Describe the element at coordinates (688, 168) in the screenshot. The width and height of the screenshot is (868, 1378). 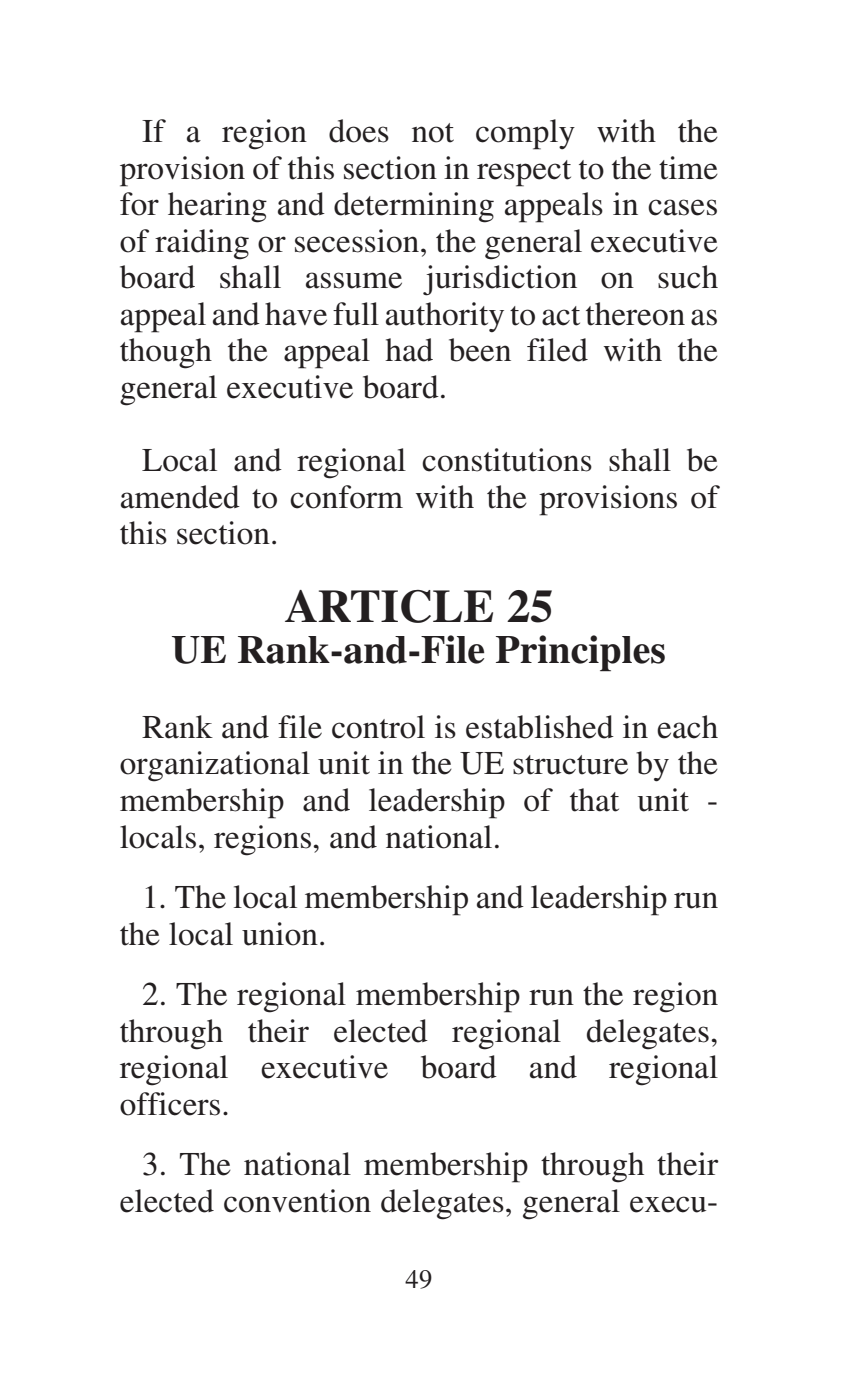
I see `time` at that location.
